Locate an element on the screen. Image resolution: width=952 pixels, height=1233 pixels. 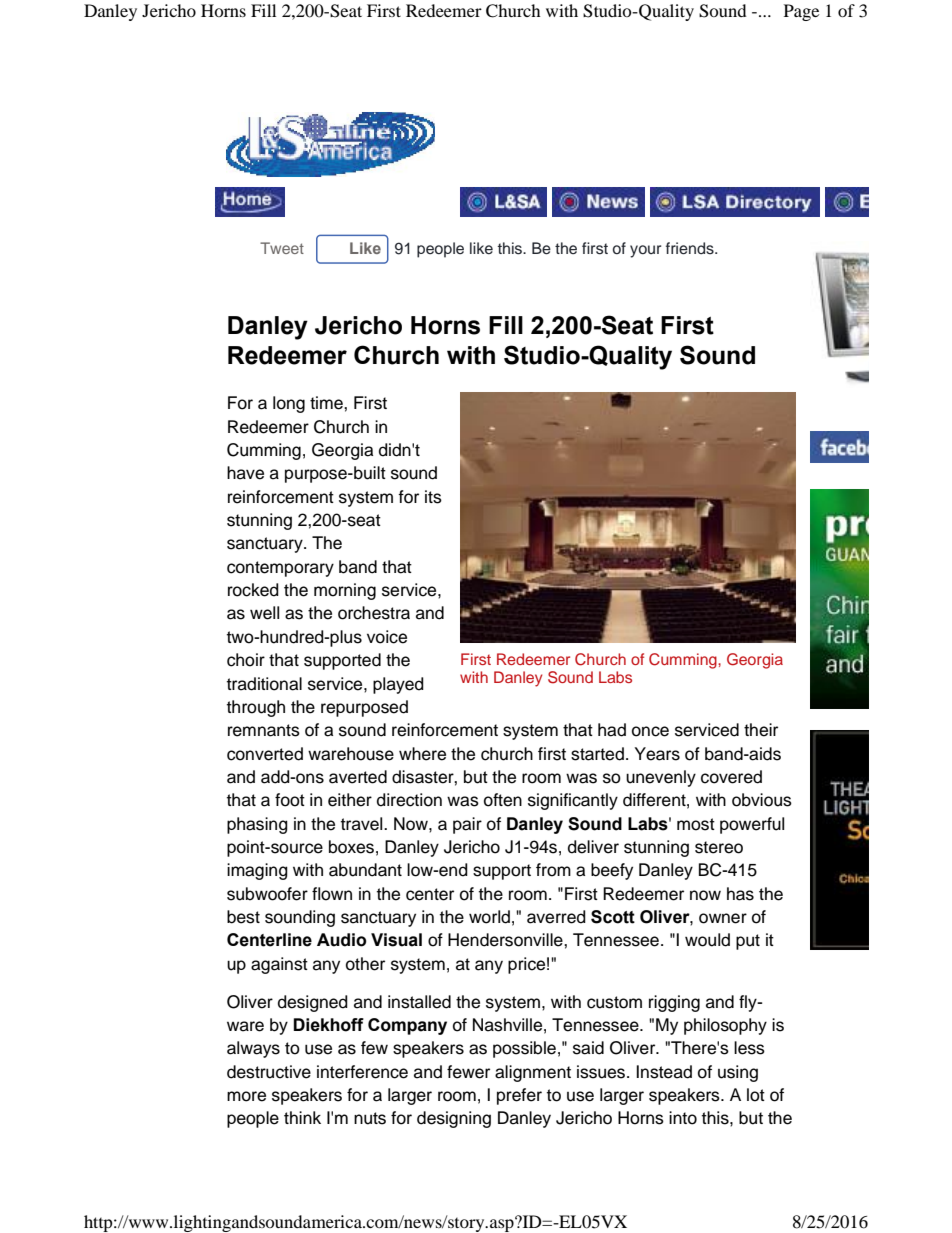
time is located at coordinates (327, 403).
